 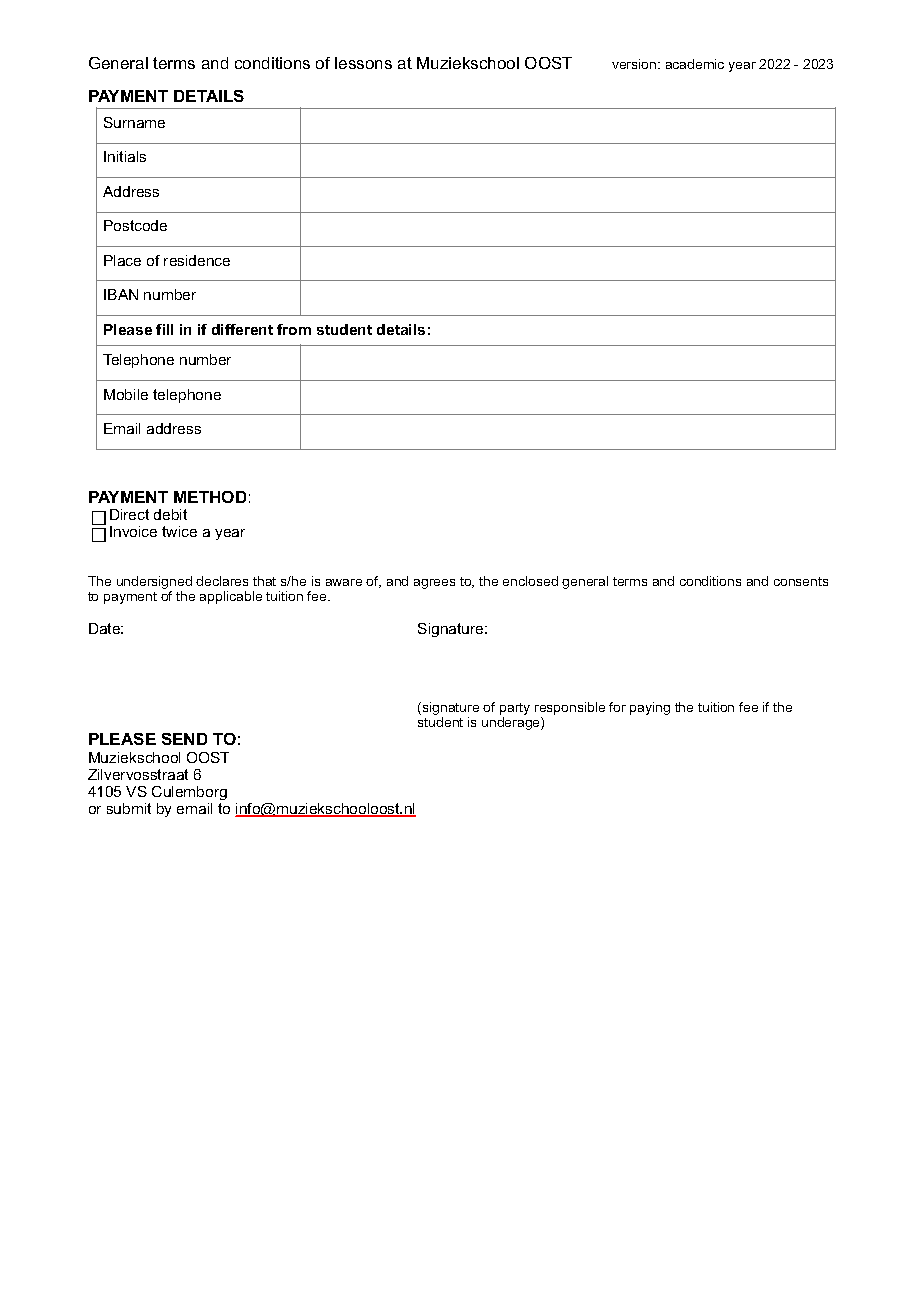 I want to click on different, so click(x=242, y=329).
